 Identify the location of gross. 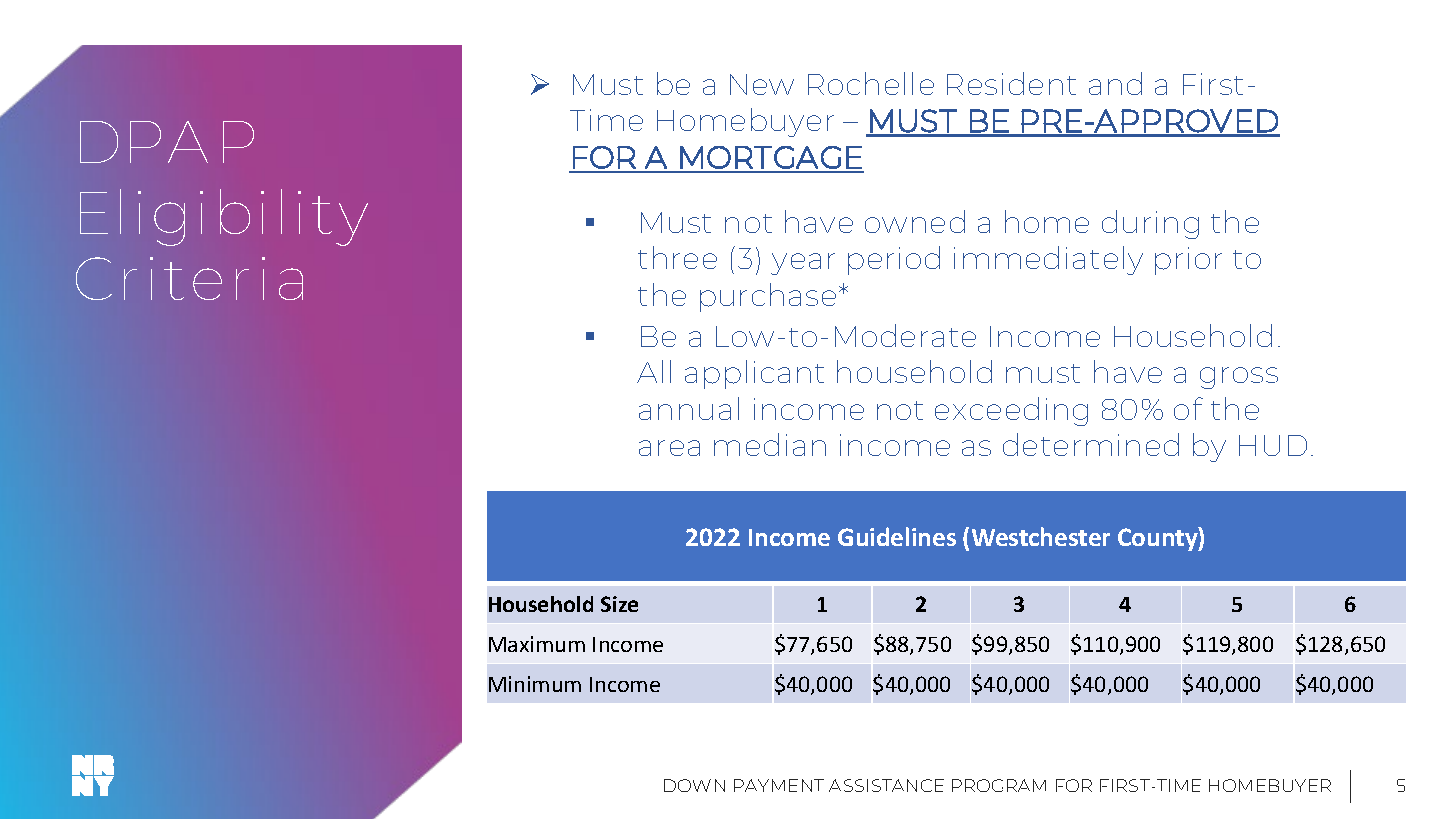
(1239, 378).
